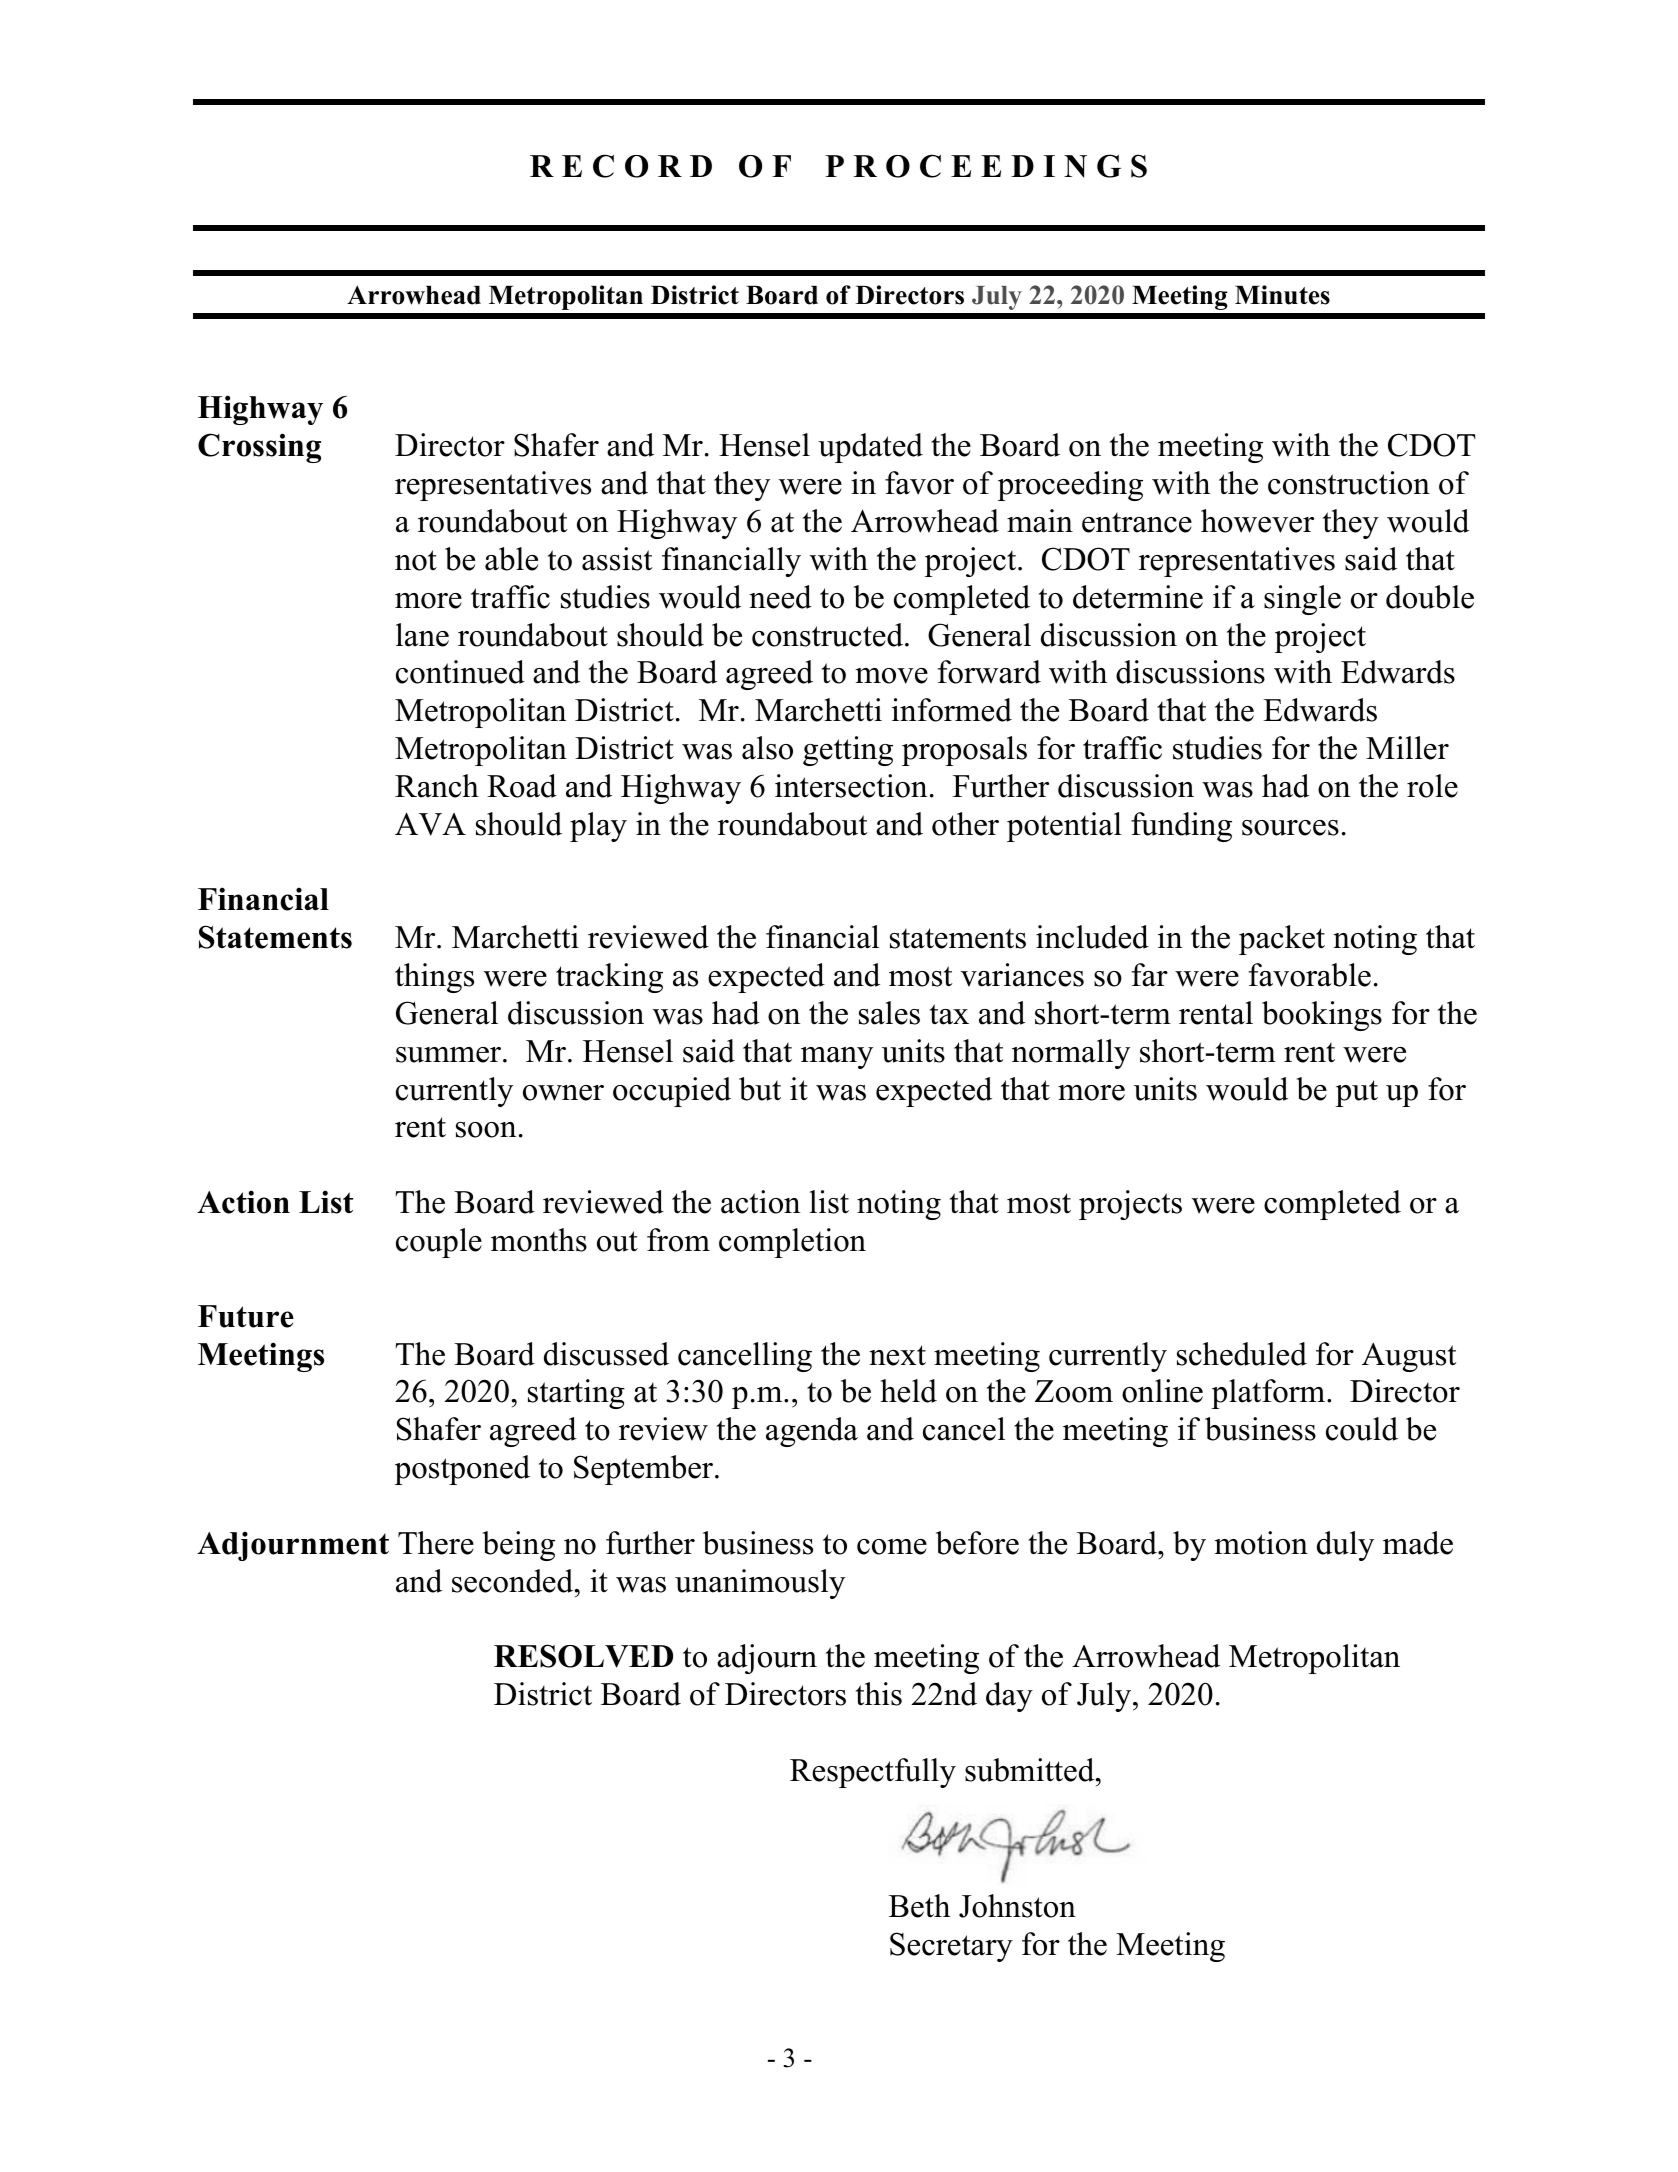 The width and height of the document is (1678, 2172). I want to click on Minutes, so click(1282, 295).
